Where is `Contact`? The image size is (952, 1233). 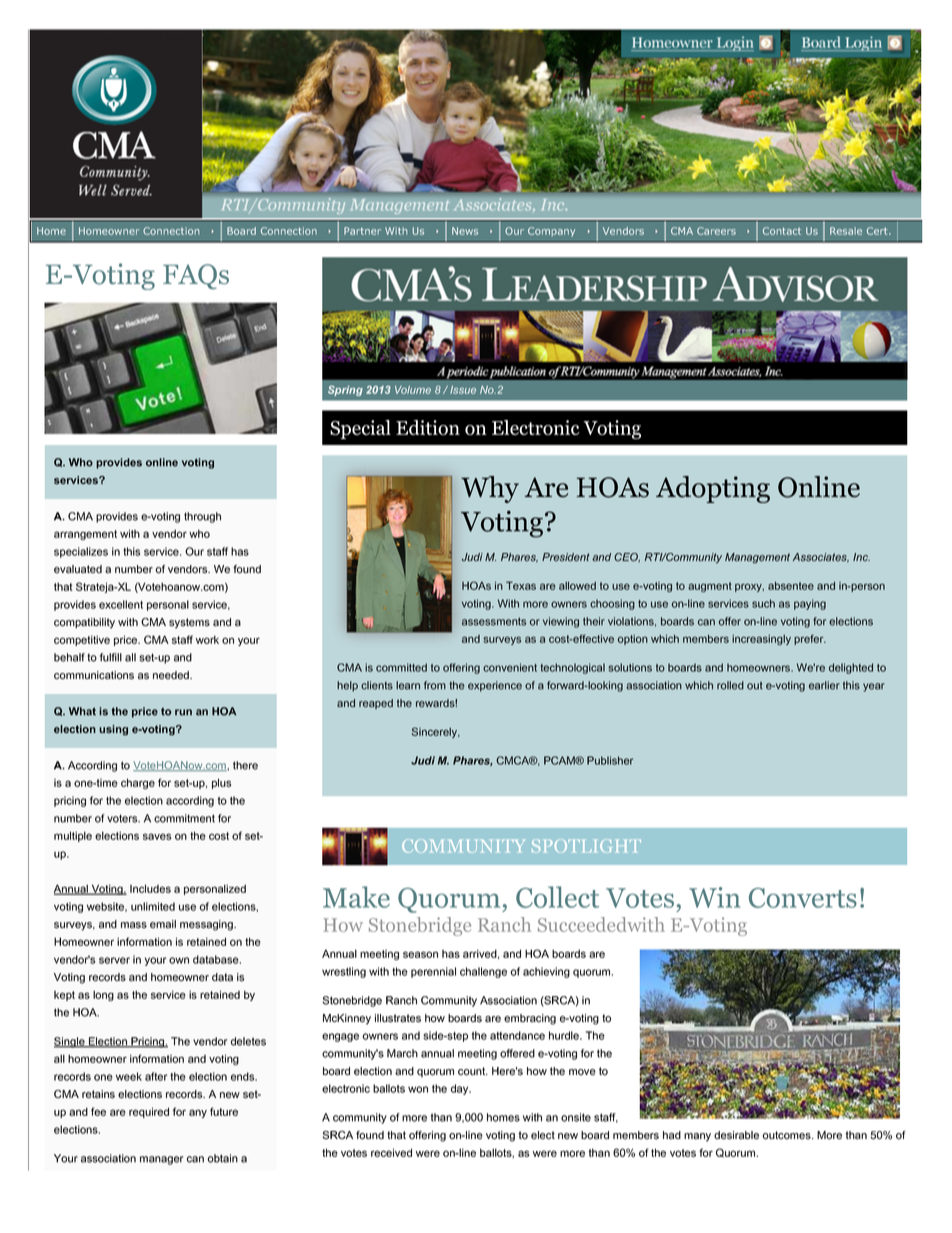 Contact is located at coordinates (782, 231).
